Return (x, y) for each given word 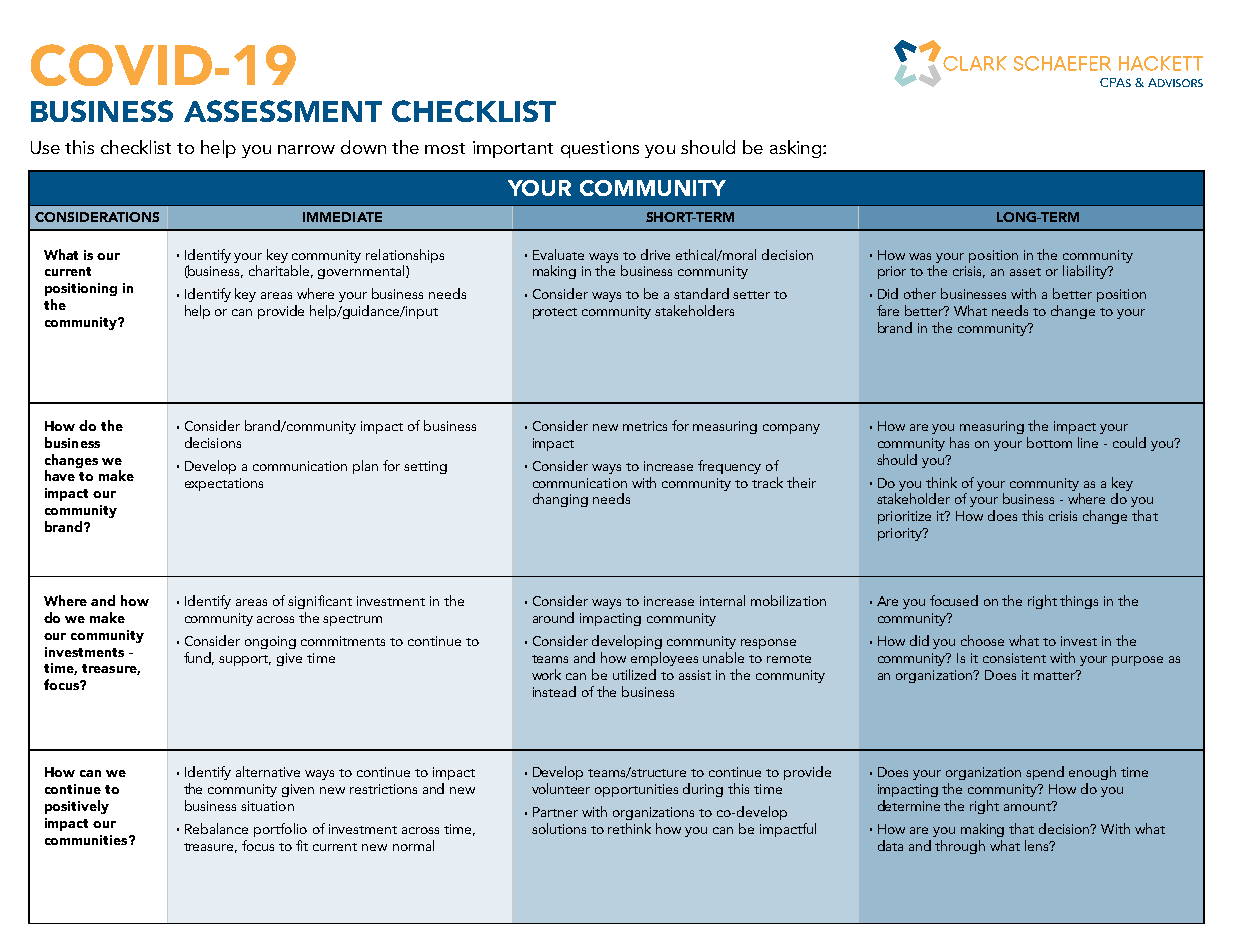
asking (795, 149)
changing (560, 500)
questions (600, 149)
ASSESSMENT (283, 111)
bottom (1049, 442)
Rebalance (216, 828)
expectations (224, 484)
